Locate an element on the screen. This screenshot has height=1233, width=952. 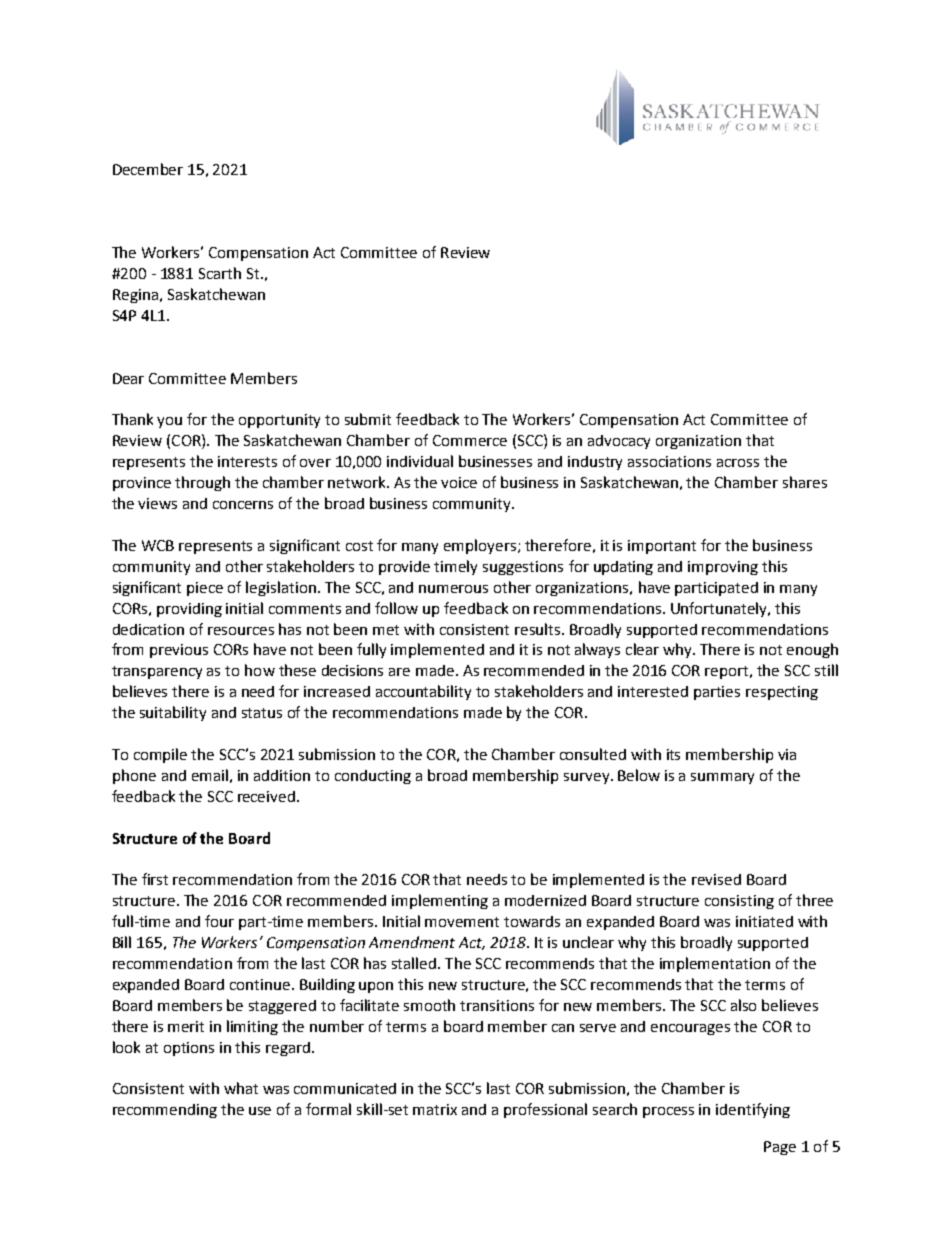
Commerce is located at coordinates (470, 440).
